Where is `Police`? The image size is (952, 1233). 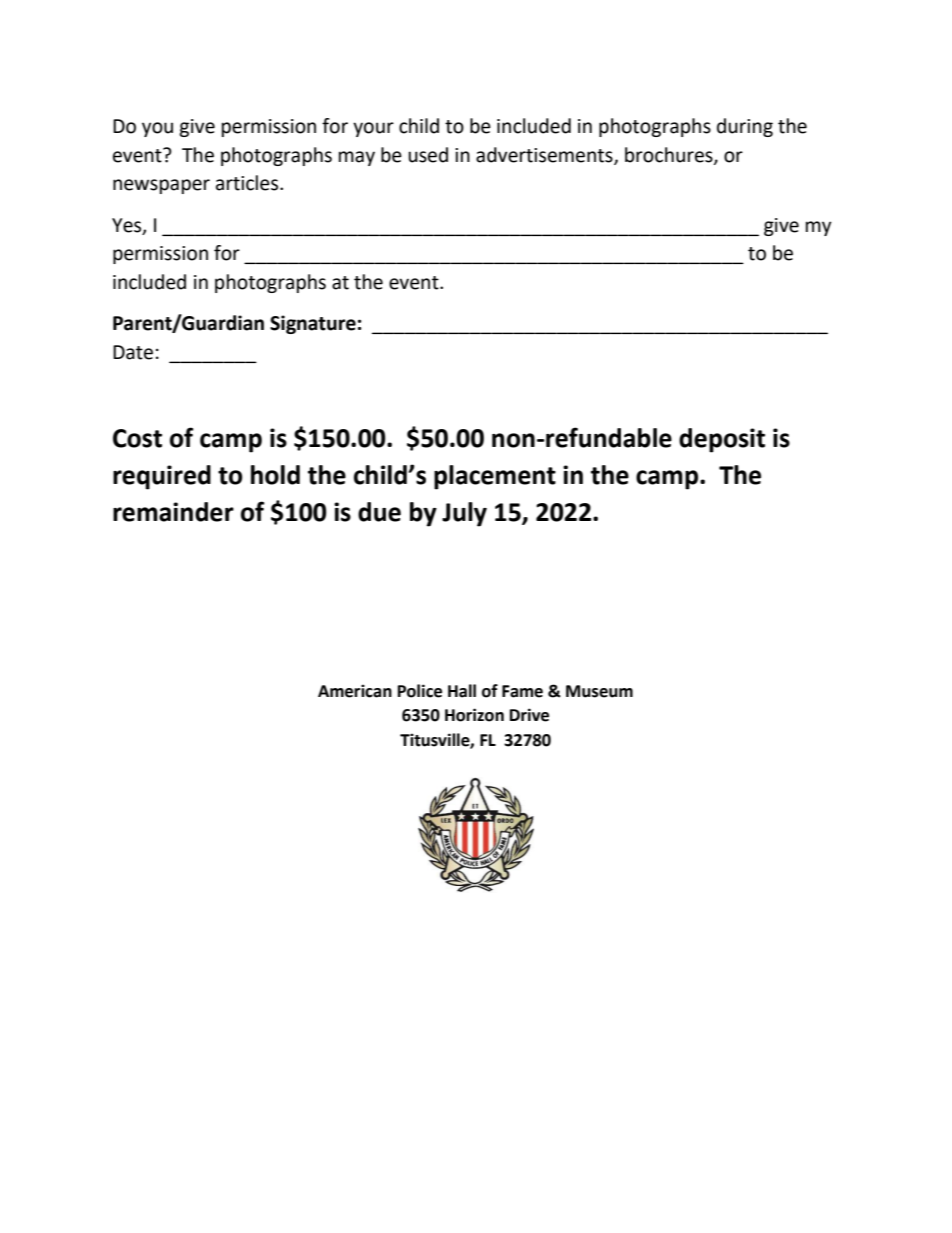 Police is located at coordinates (420, 691).
